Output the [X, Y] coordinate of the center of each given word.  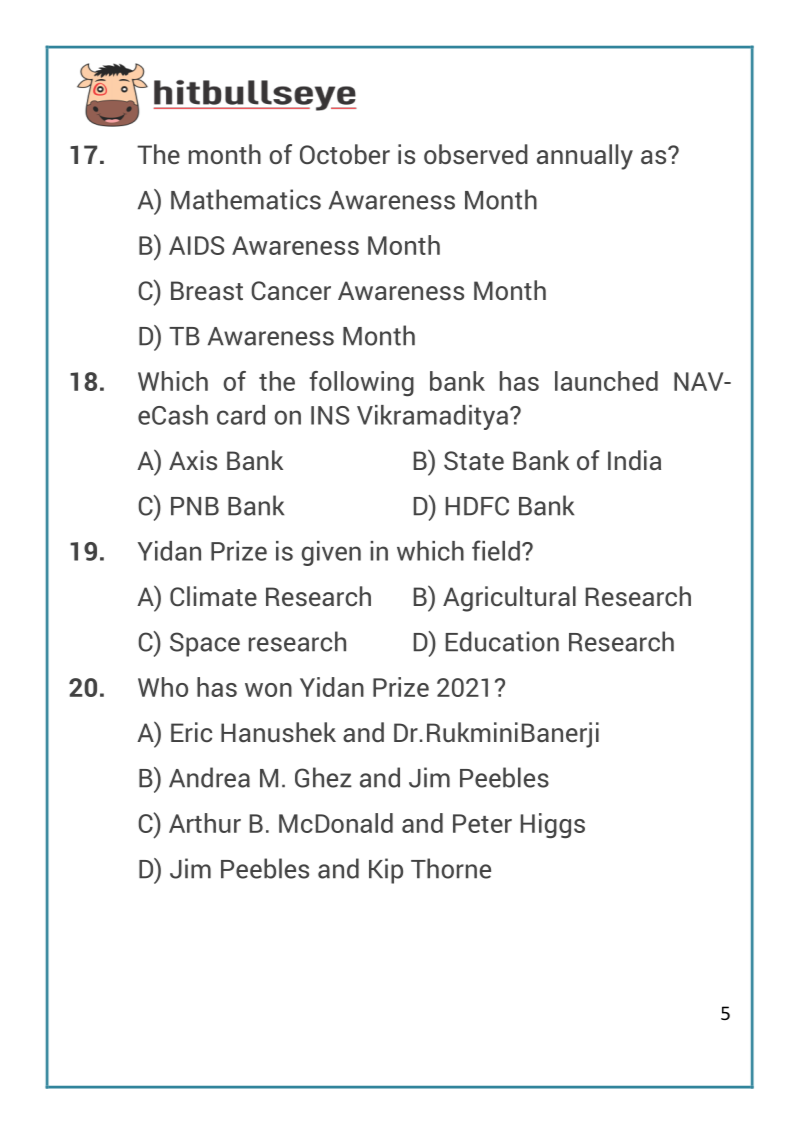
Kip [386, 871]
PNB [195, 506]
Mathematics [246, 199]
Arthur [205, 823]
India [634, 460]
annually [585, 157]
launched [606, 381]
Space [205, 644]
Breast [207, 290]
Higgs [553, 825]
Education [502, 641]
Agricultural [509, 599]
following [361, 383]
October [345, 154]
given [331, 553]
